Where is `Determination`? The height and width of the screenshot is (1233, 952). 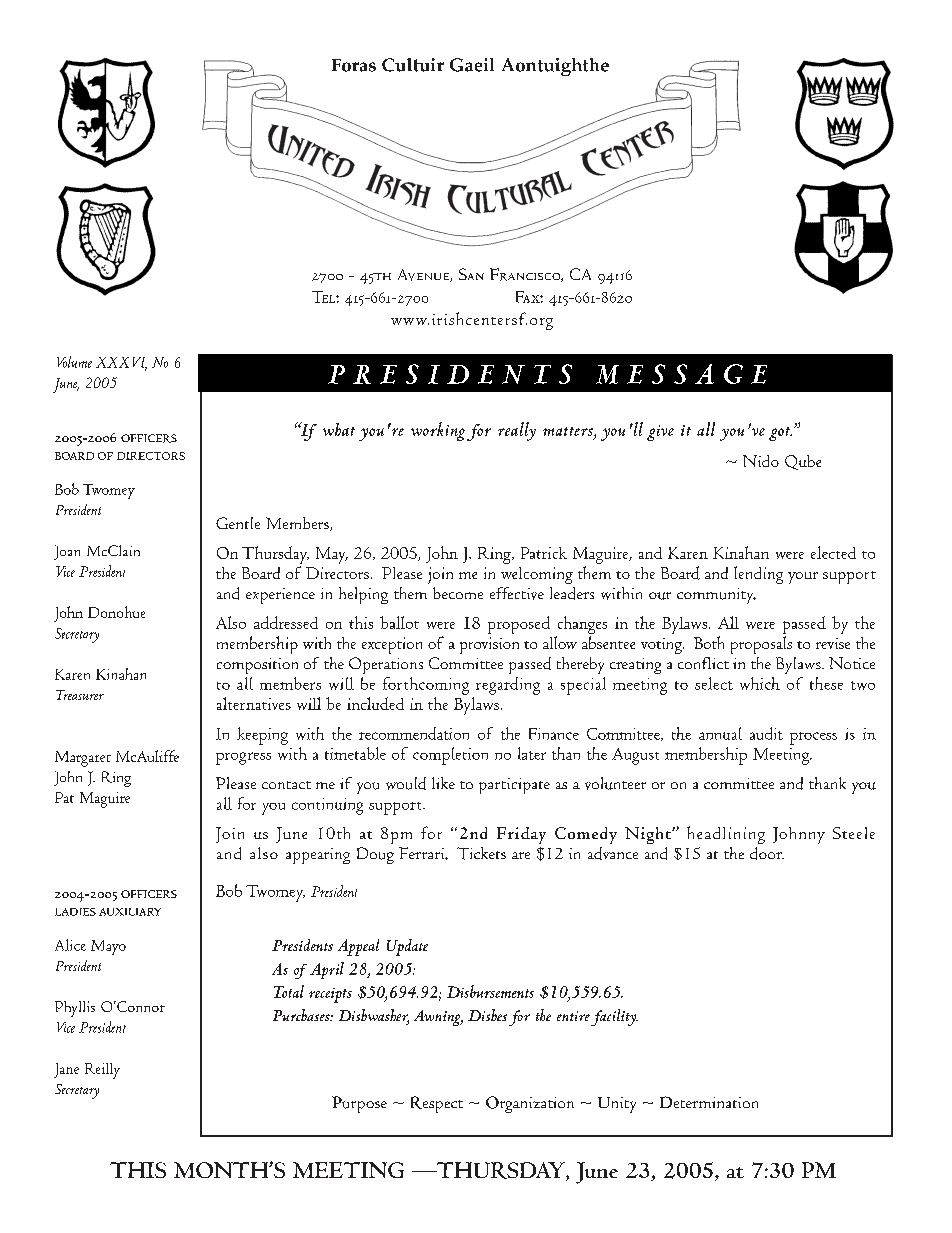
Determination is located at coordinates (709, 1102).
